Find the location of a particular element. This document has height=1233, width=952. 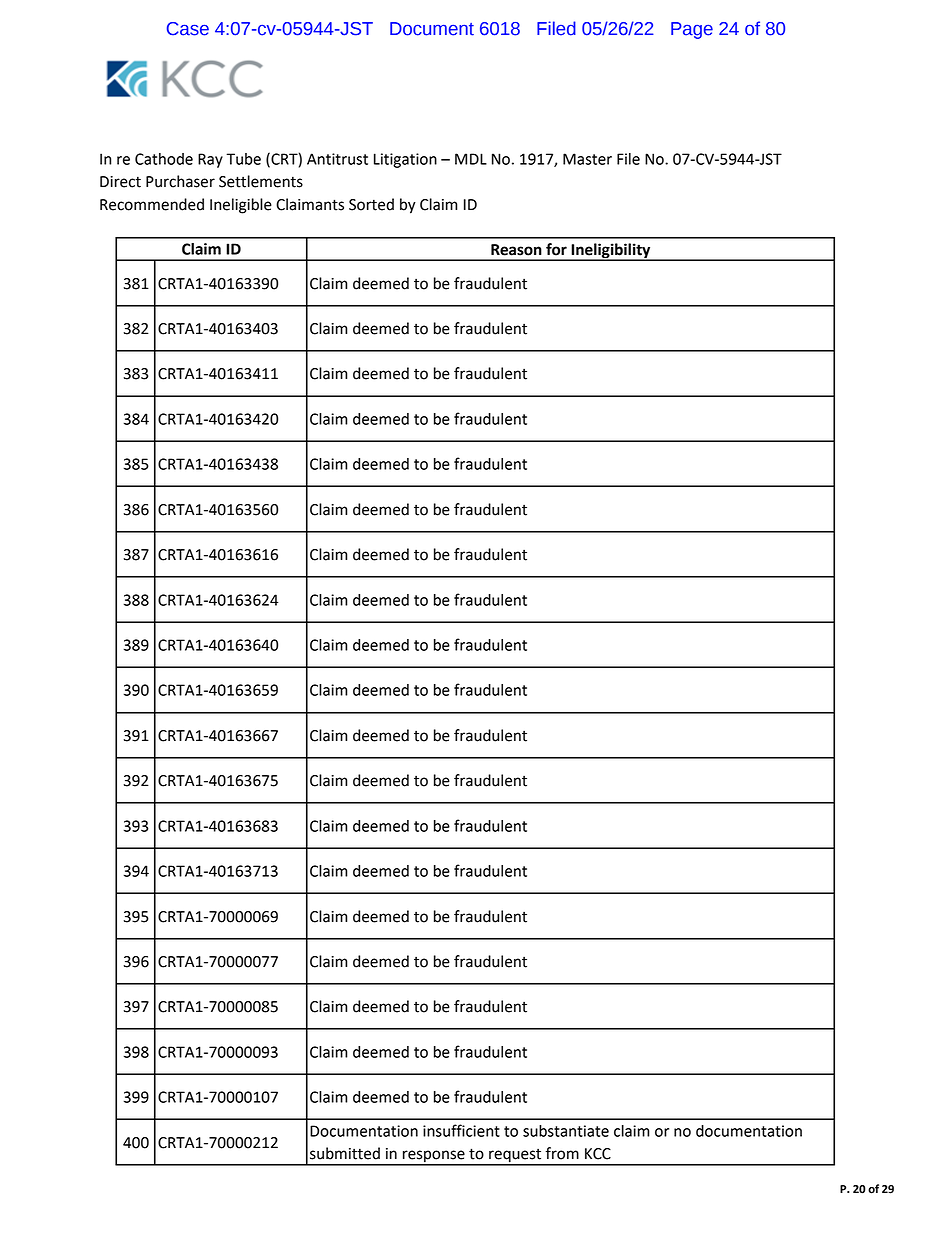

substantiate is located at coordinates (566, 1131).
